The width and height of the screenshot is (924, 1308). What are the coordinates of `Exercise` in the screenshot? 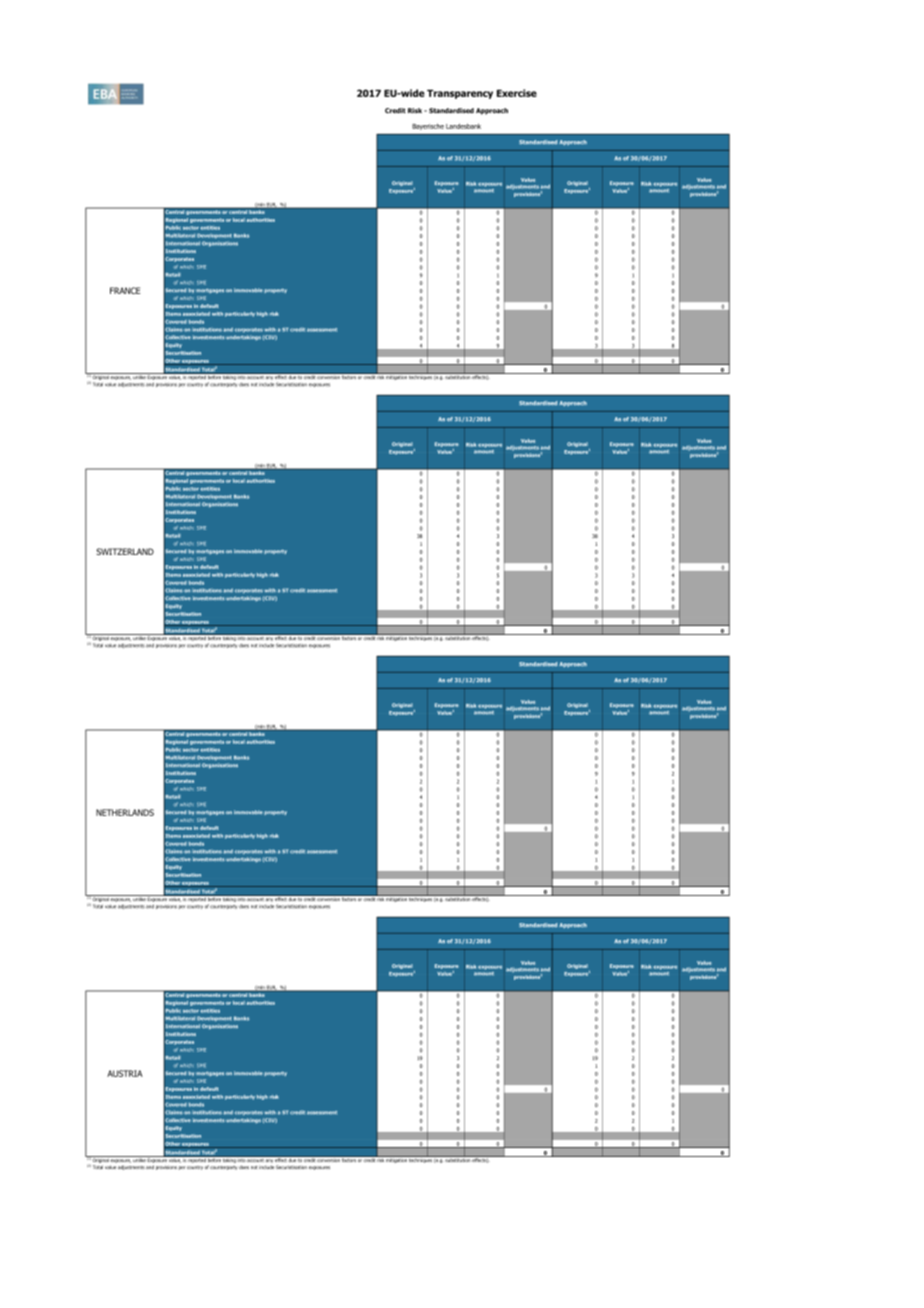 It's located at (517, 93).
